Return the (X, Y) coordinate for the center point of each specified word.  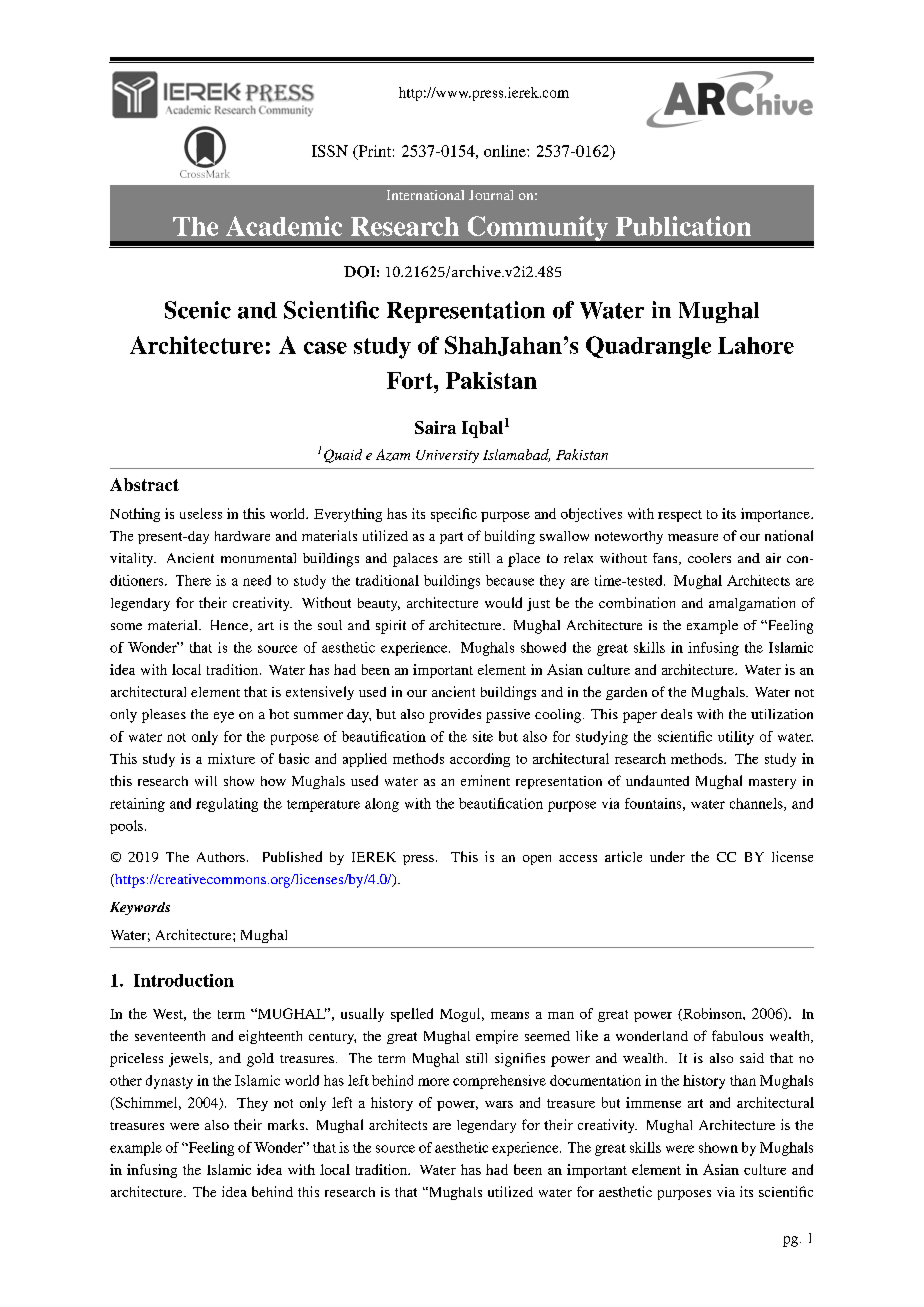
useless (201, 513)
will (206, 781)
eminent (485, 780)
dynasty (169, 1082)
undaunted (657, 780)
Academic (284, 226)
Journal (491, 195)
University (447, 456)
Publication (683, 226)
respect (680, 516)
